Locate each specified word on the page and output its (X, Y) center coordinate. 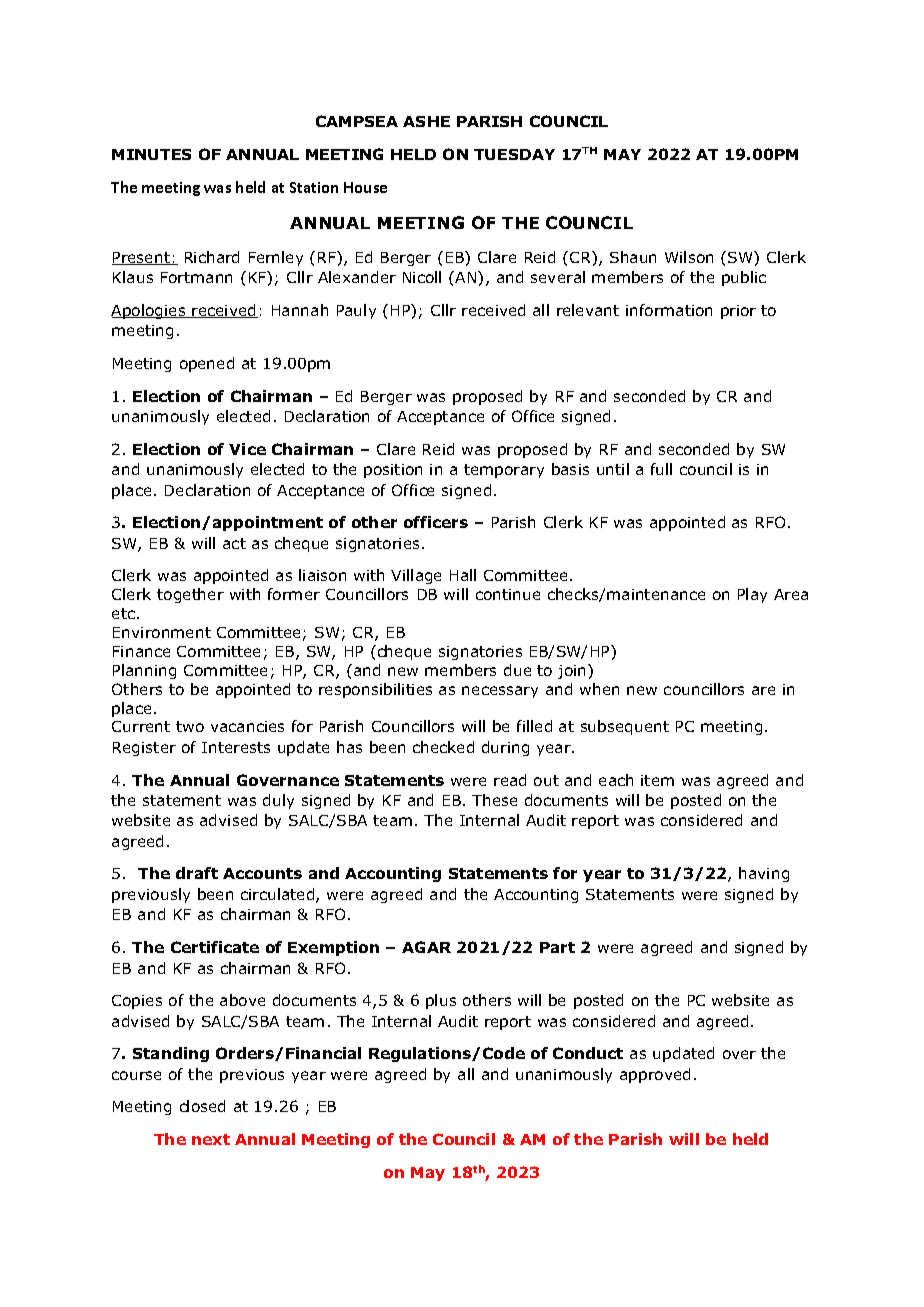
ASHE (426, 121)
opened (207, 364)
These (494, 800)
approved (655, 1075)
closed (202, 1106)
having (764, 874)
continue (508, 594)
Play (752, 595)
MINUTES (151, 154)
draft (197, 873)
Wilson (689, 257)
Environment (162, 632)
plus (441, 1001)
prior (738, 312)
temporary (504, 471)
